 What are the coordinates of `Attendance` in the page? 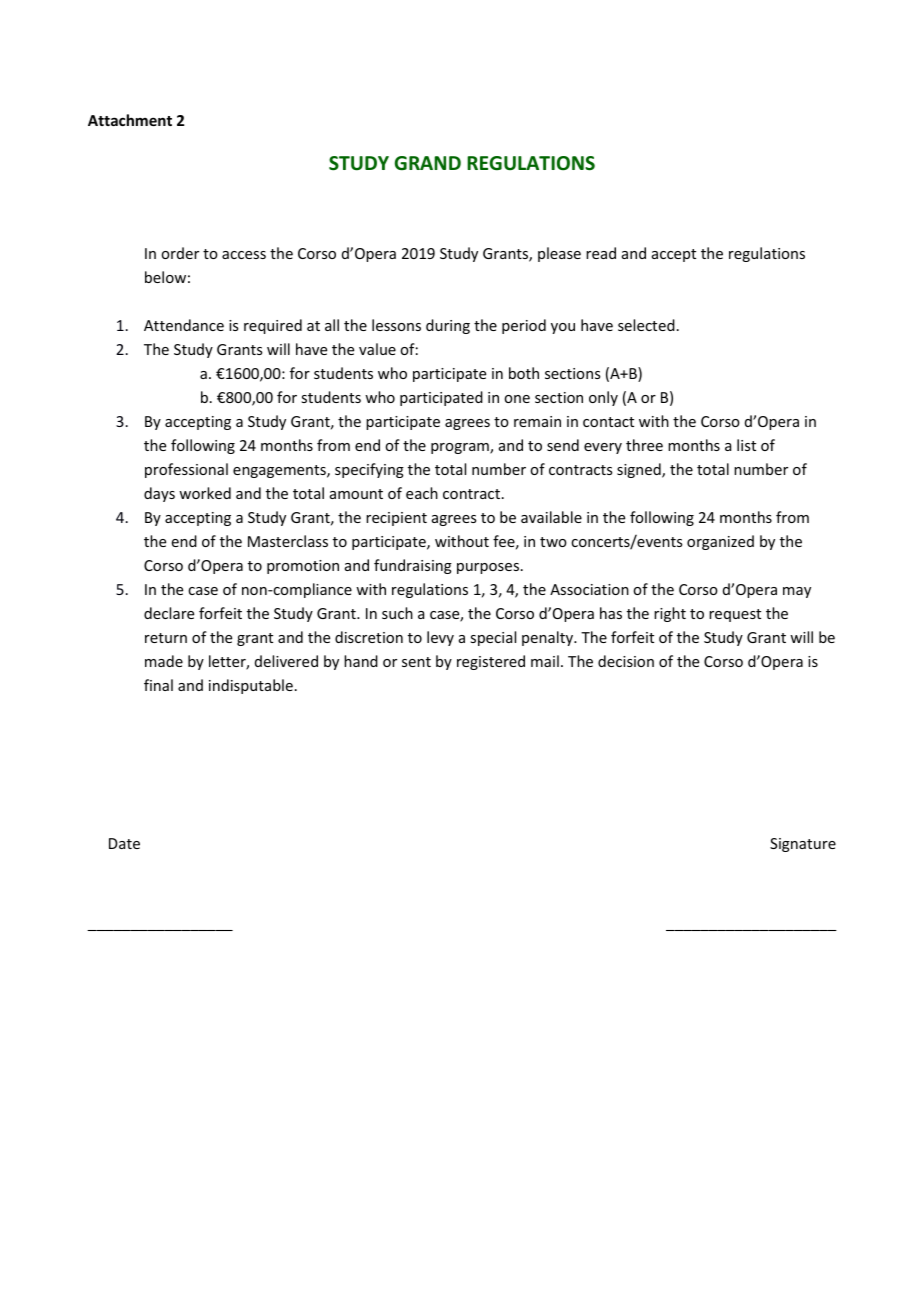 It's located at (184, 325).
